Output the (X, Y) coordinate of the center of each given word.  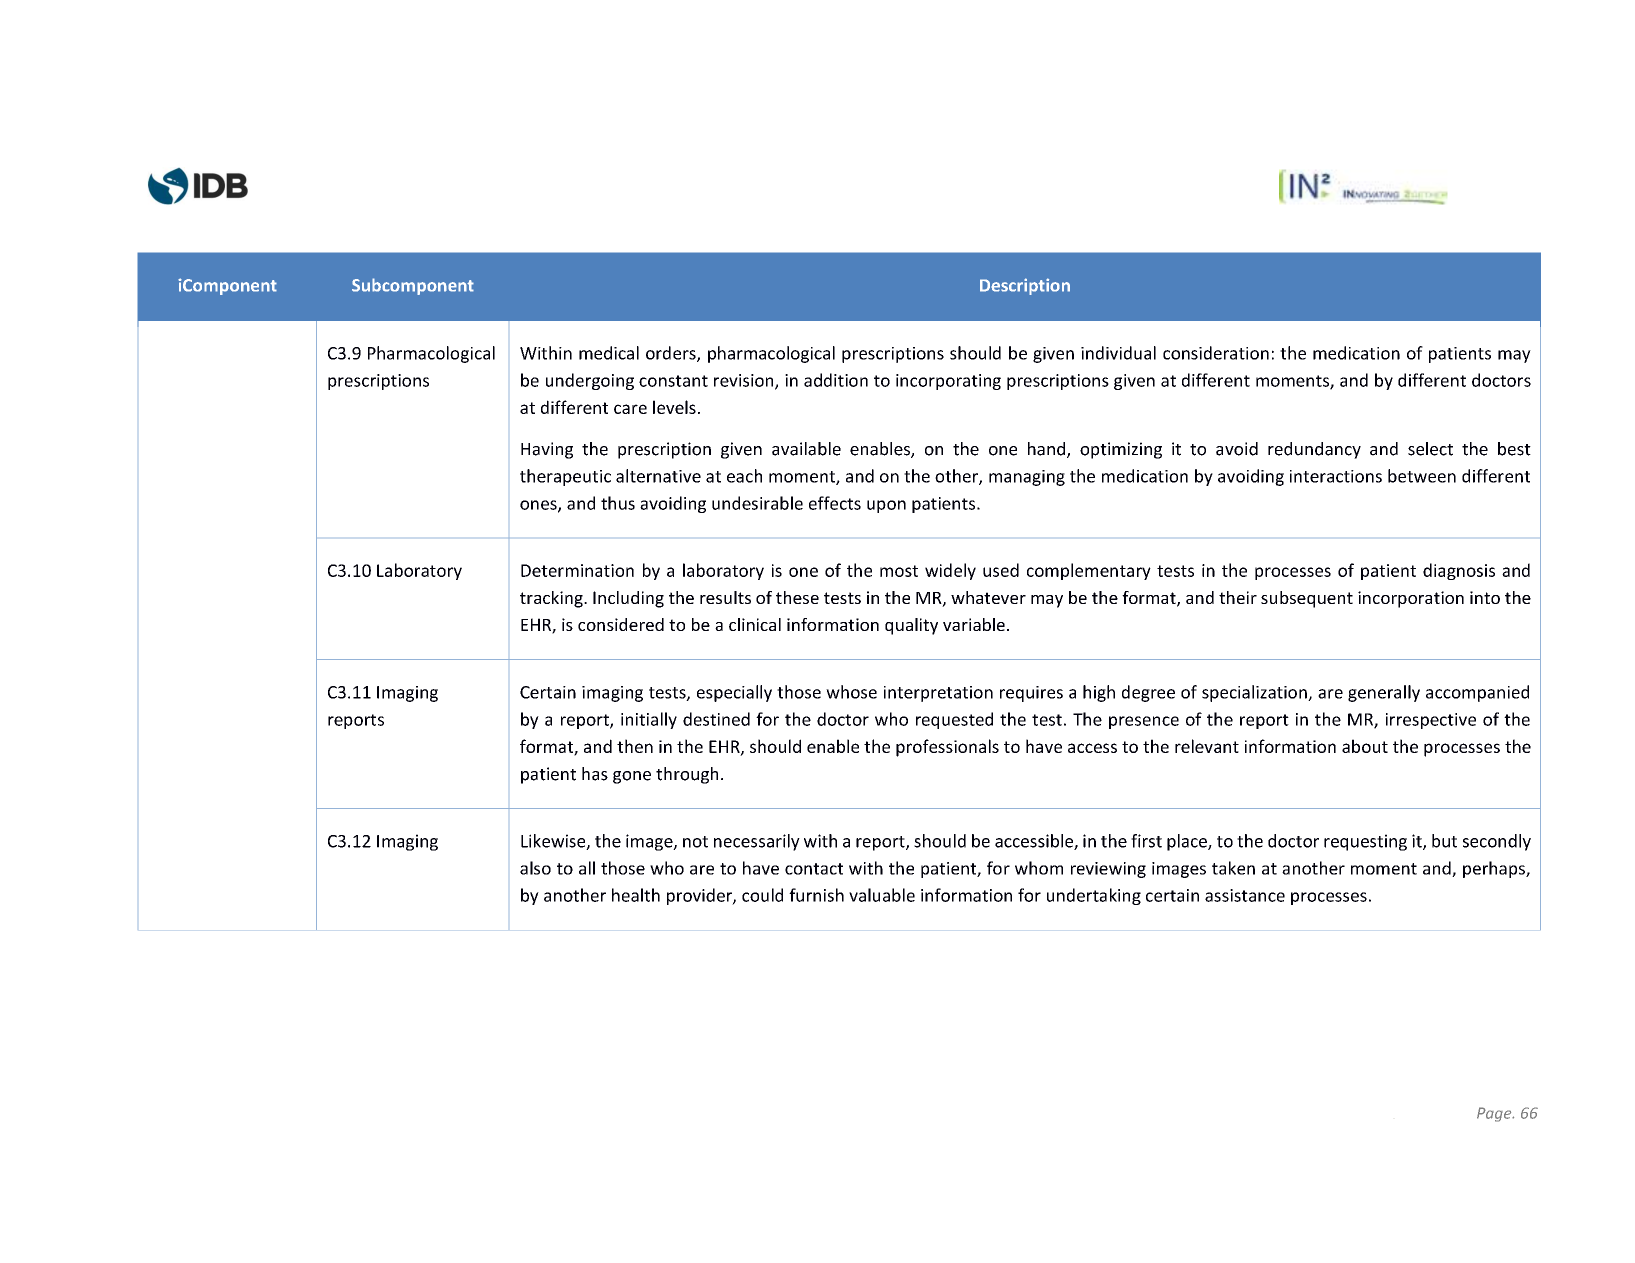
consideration (1216, 353)
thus (618, 503)
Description (1025, 286)
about (1365, 746)
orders (672, 354)
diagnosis (1459, 571)
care (630, 409)
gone (632, 777)
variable (974, 624)
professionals (947, 748)
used (1001, 570)
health (636, 895)
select (1430, 449)
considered (621, 624)
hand (1048, 450)
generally (1384, 693)
